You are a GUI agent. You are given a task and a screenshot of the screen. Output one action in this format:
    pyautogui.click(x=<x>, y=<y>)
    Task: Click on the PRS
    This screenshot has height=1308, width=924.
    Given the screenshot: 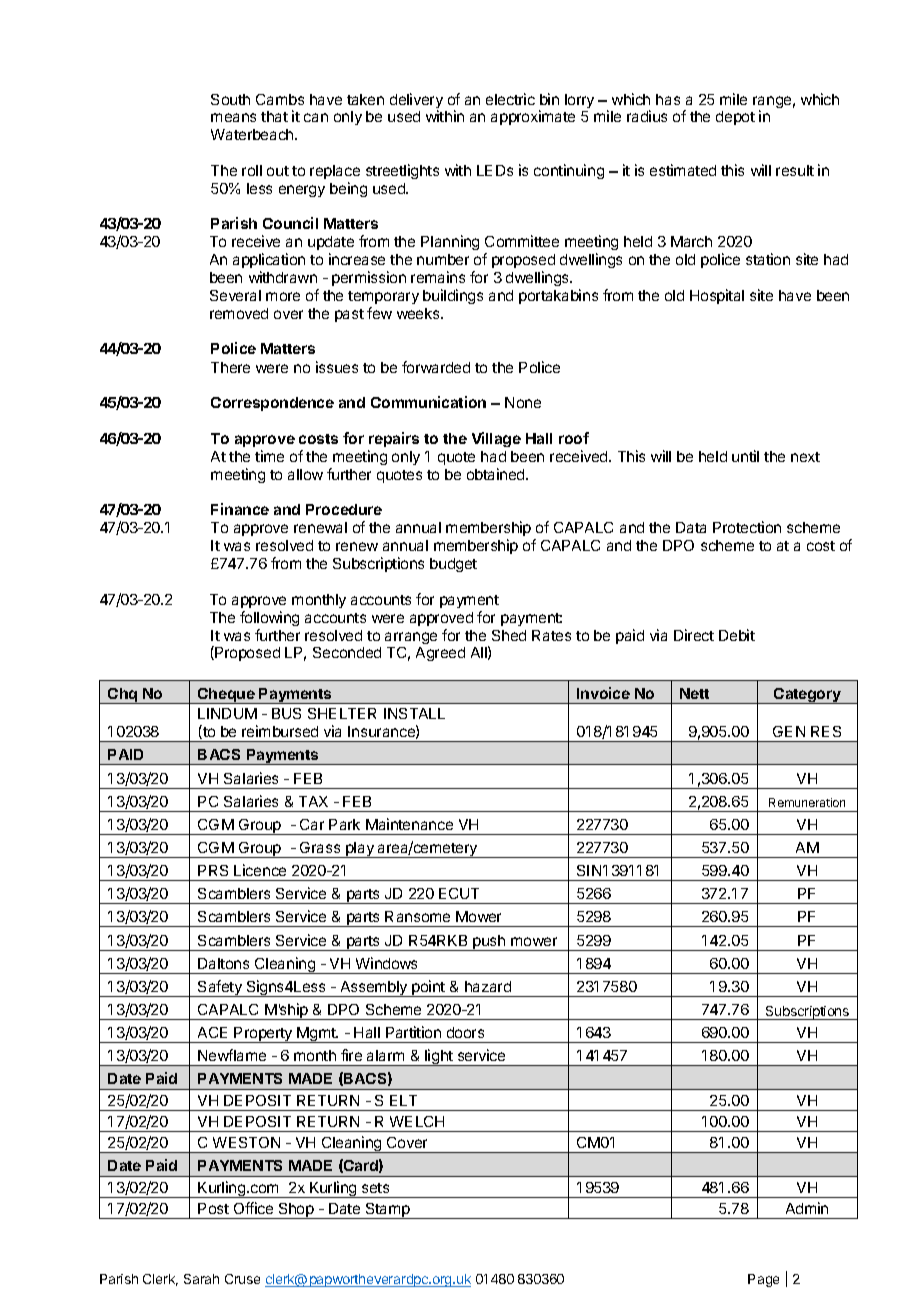 What is the action you would take?
    pyautogui.click(x=213, y=870)
